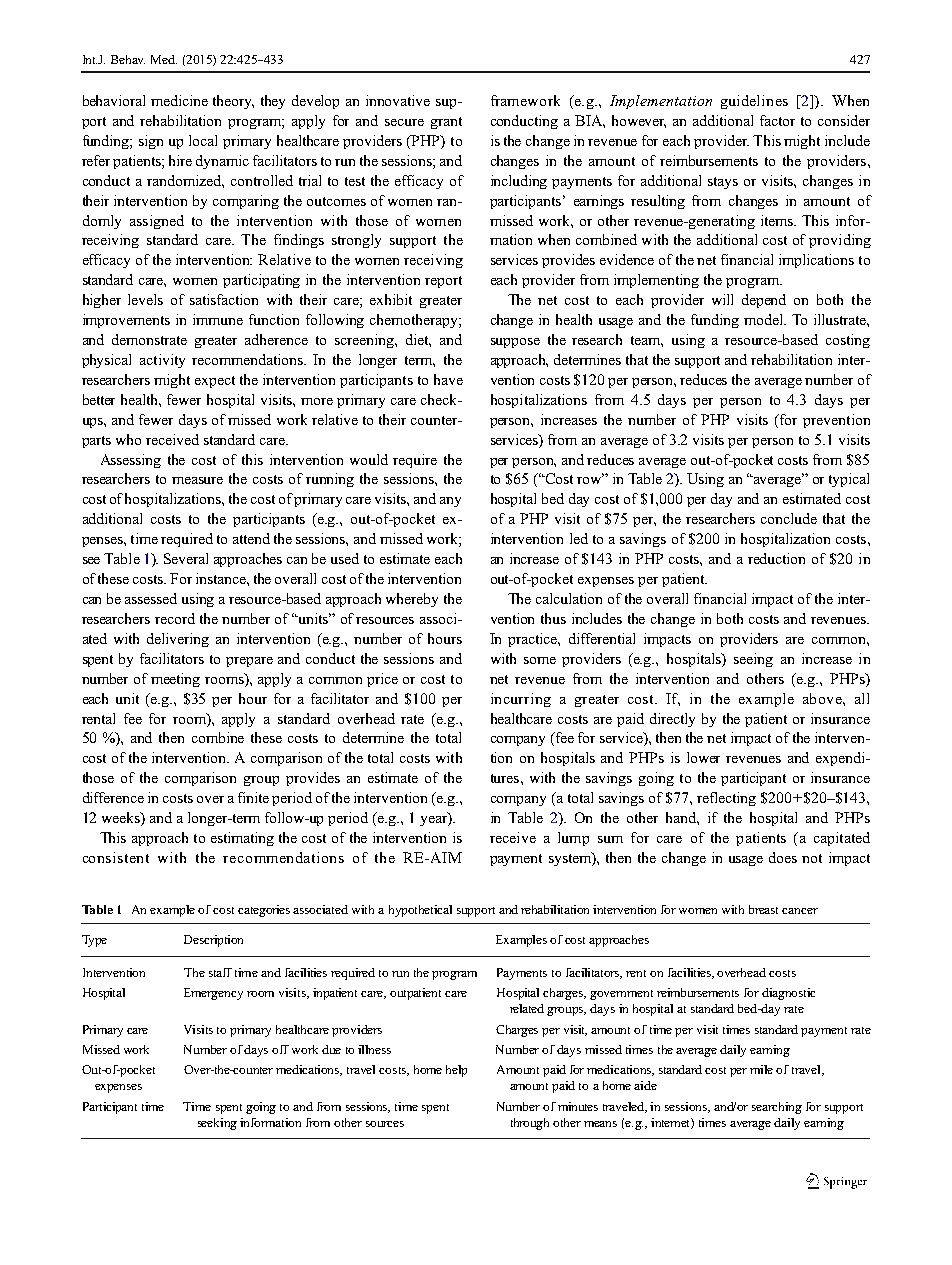 This image has height=1265, width=952. Describe the element at coordinates (849, 480) in the image. I see `typical` at that location.
